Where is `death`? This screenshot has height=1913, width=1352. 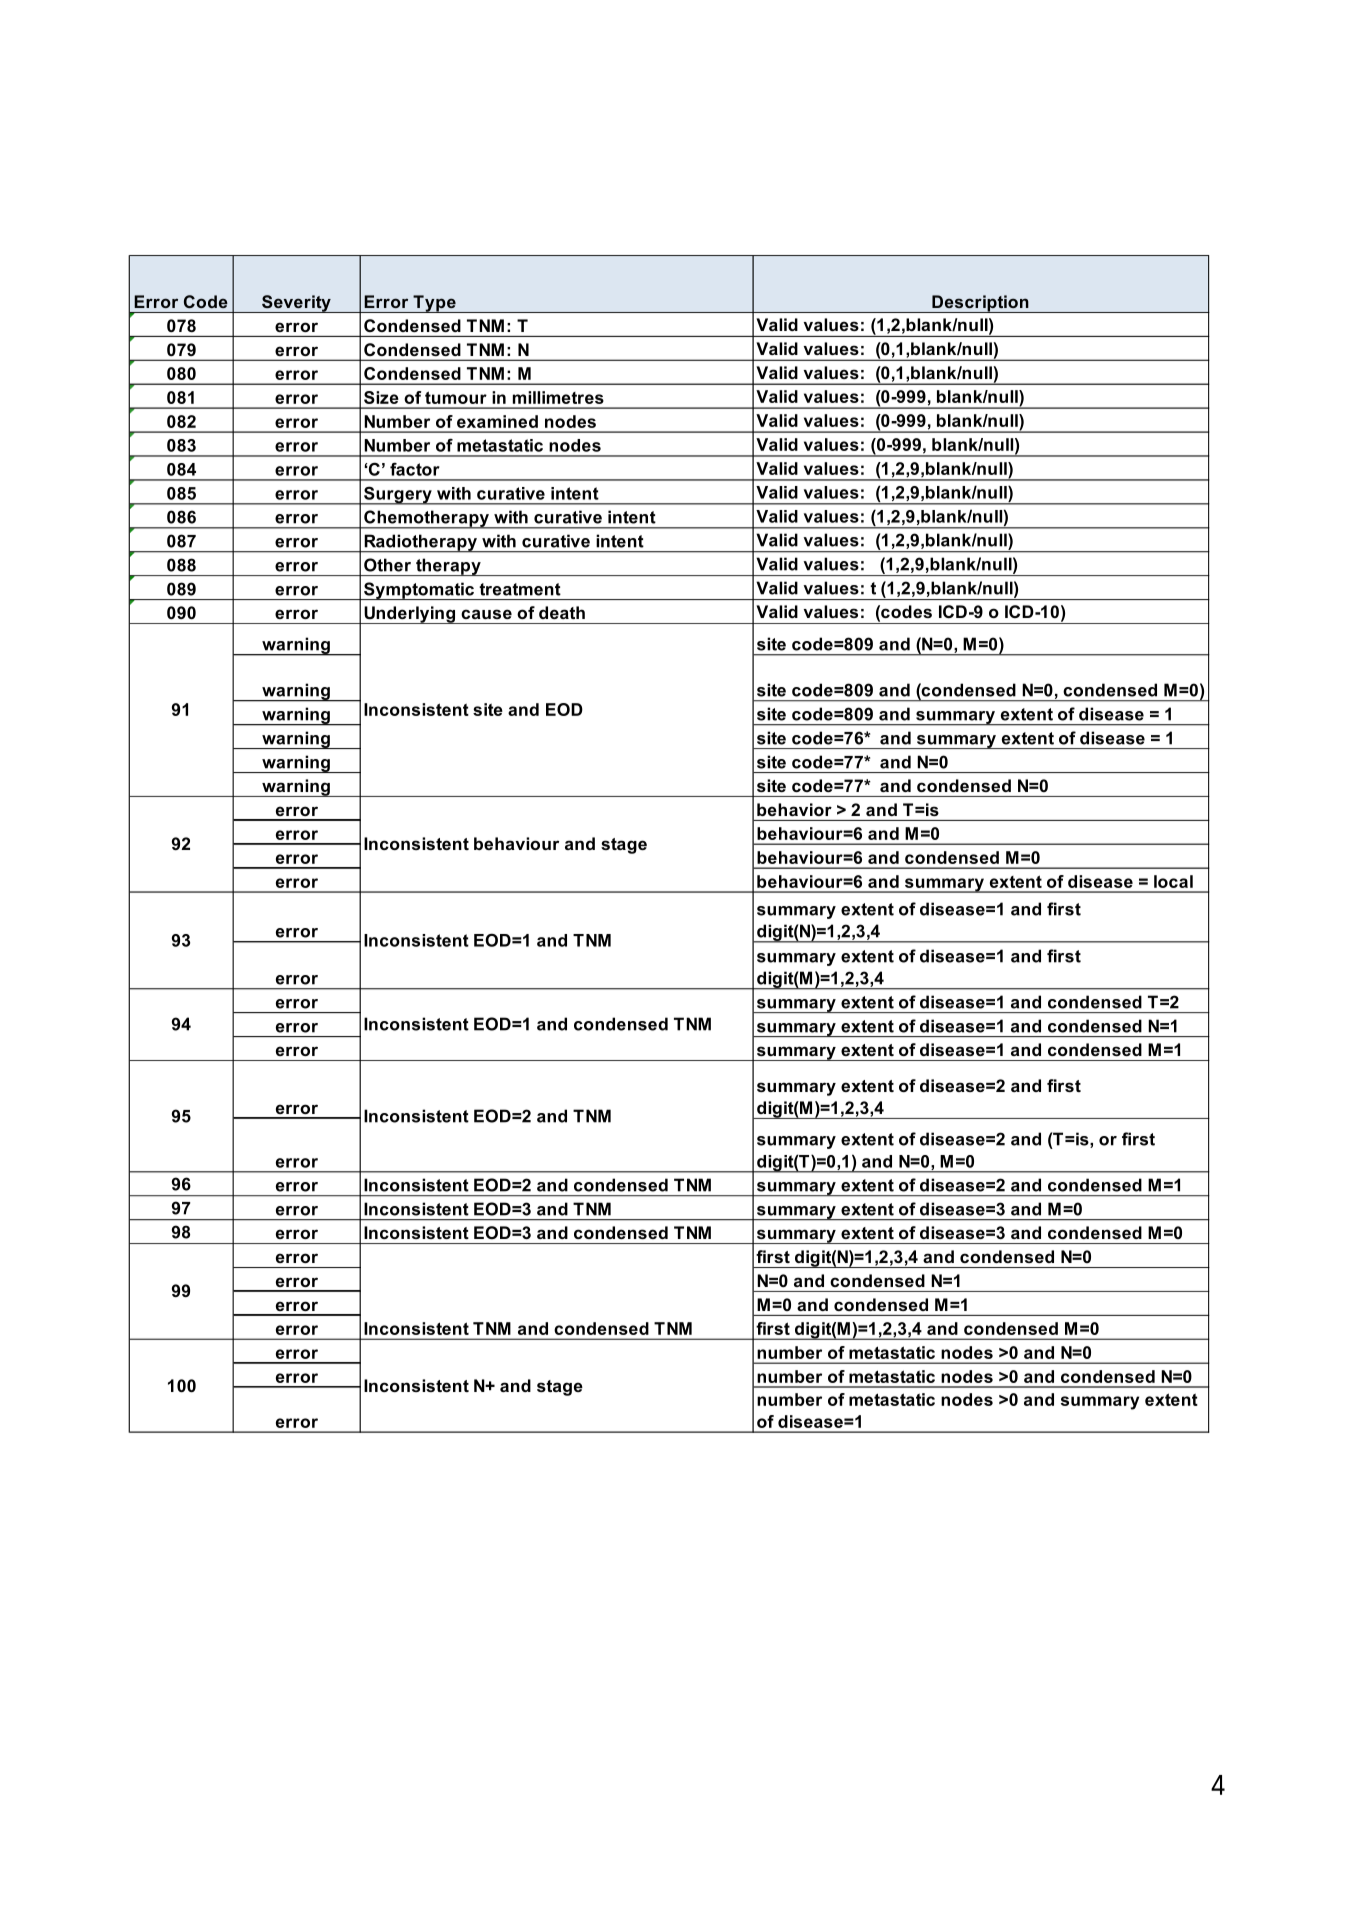 death is located at coordinates (562, 612).
